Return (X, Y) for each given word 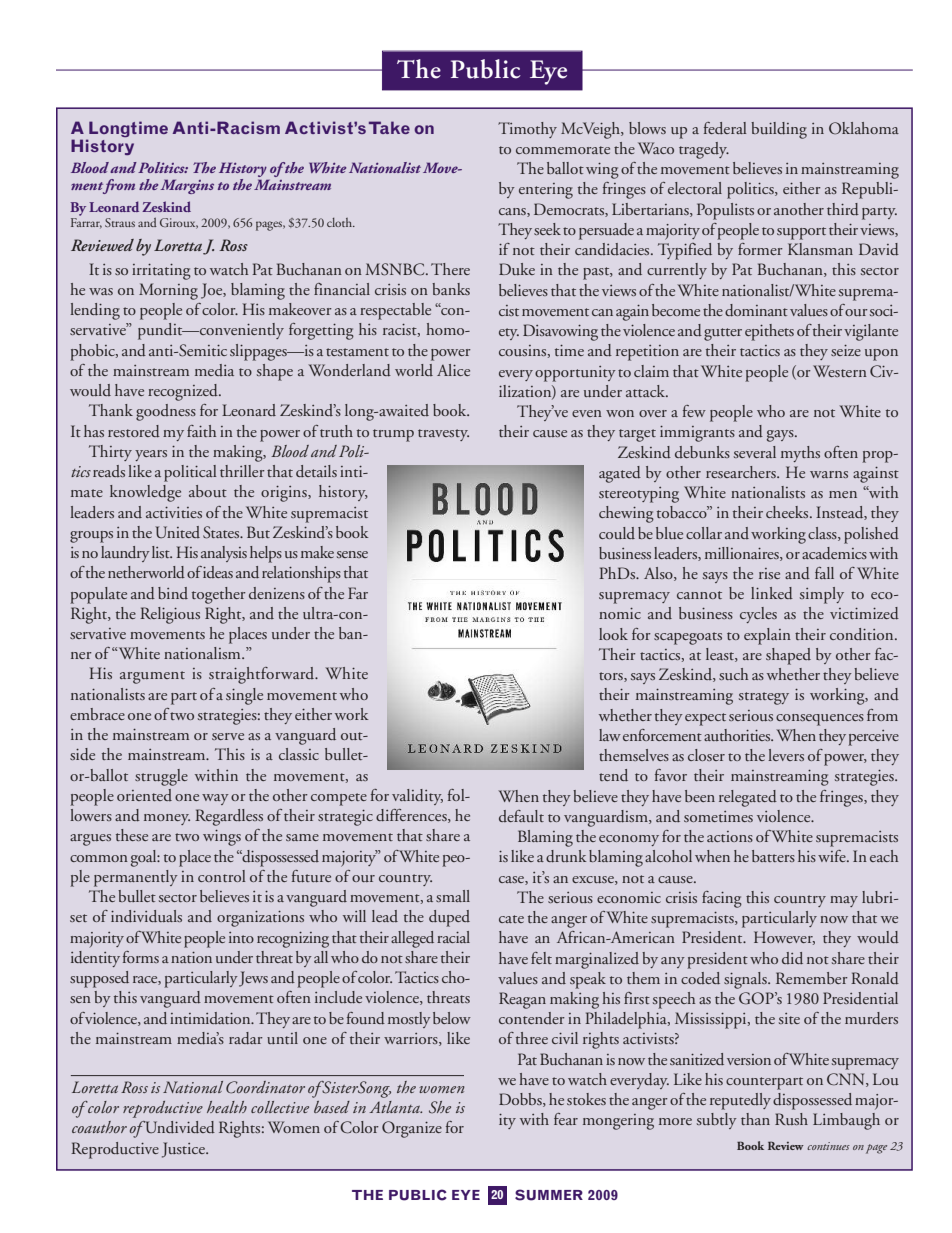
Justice (184, 1150)
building (779, 130)
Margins (187, 186)
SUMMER (549, 1195)
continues (828, 1146)
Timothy (527, 130)
